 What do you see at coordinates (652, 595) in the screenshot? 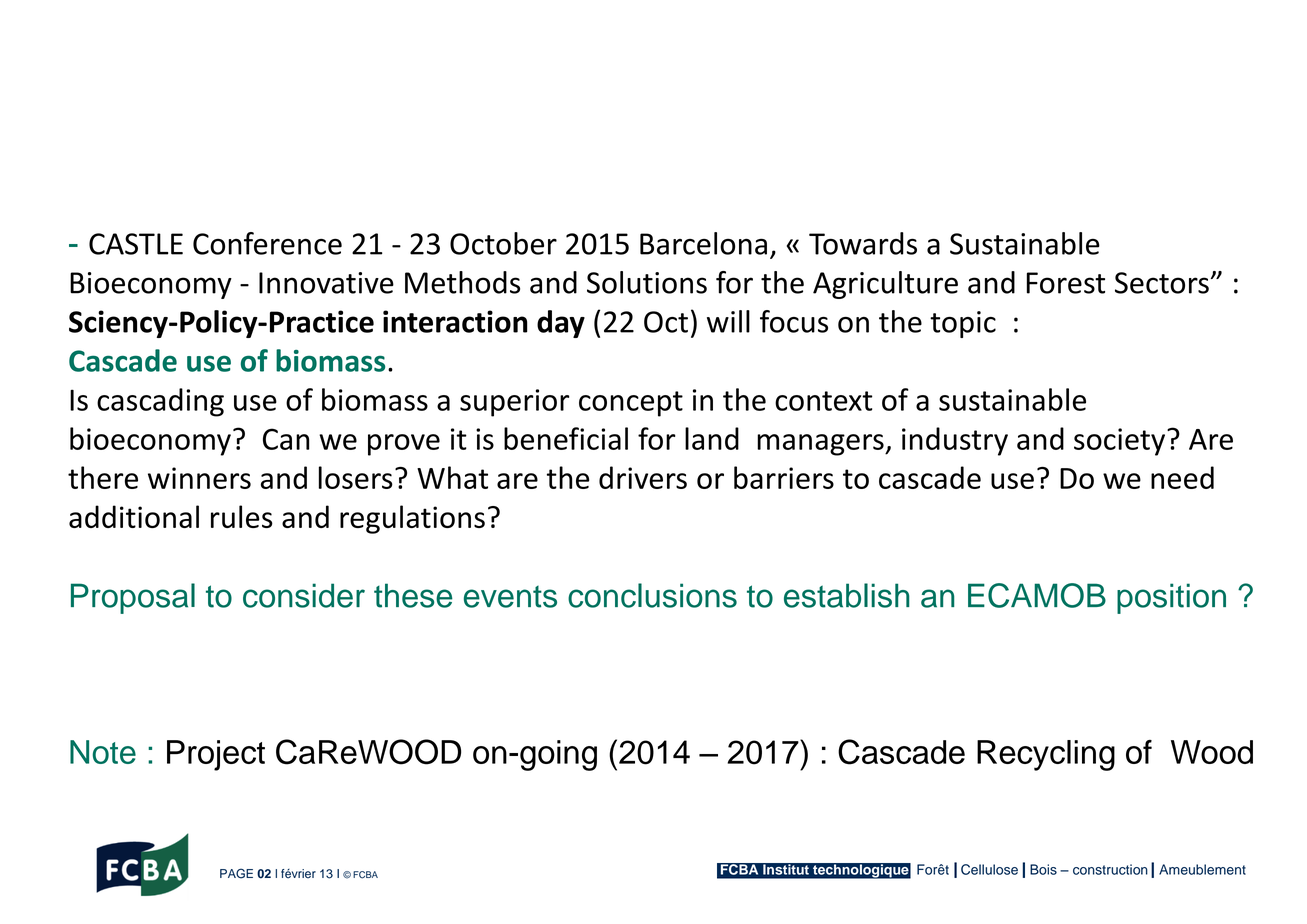
I see `conclusions` at bounding box center [652, 595].
